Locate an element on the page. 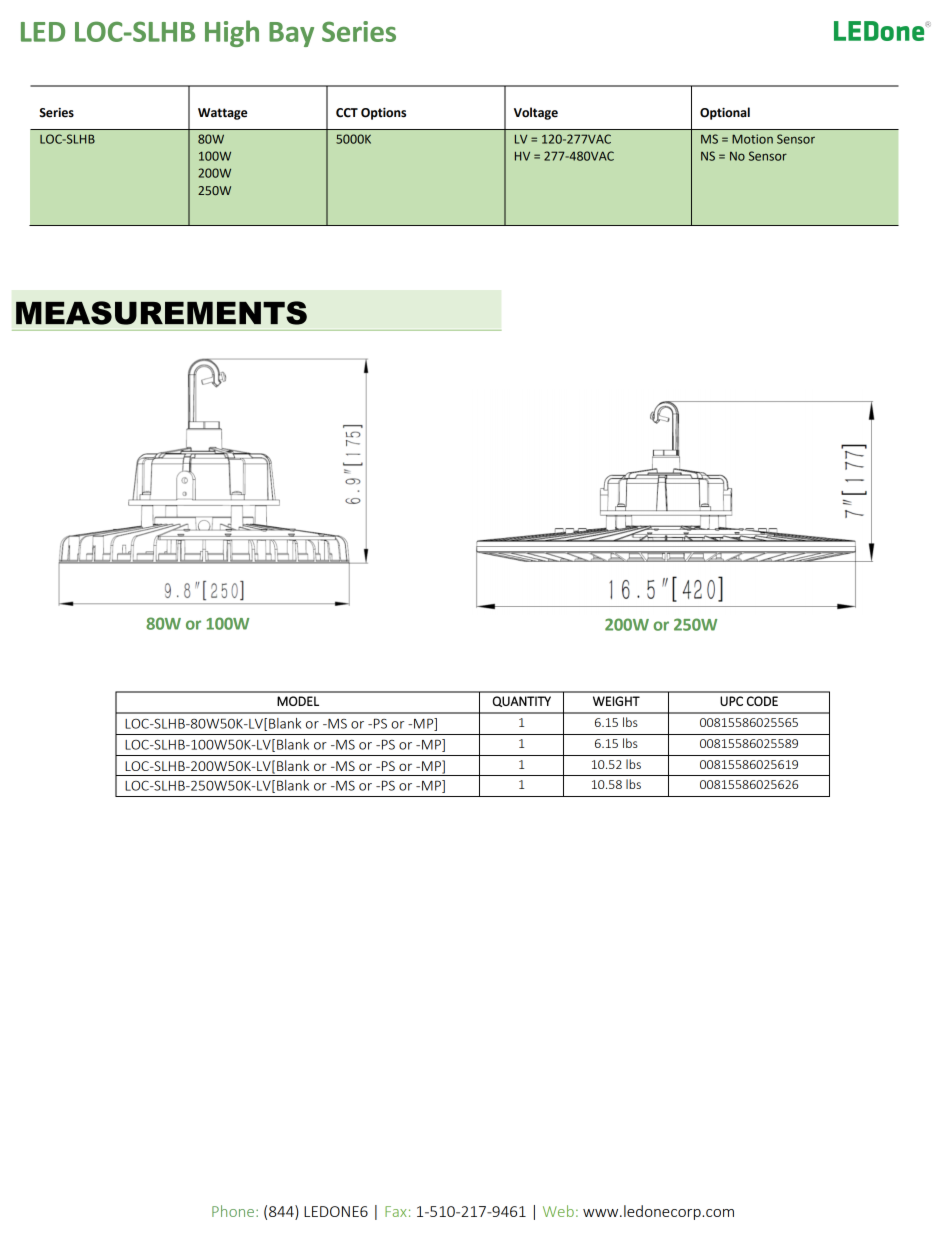 Image resolution: width=952 pixels, height=1233 pixels. Voltage is located at coordinates (536, 113).
